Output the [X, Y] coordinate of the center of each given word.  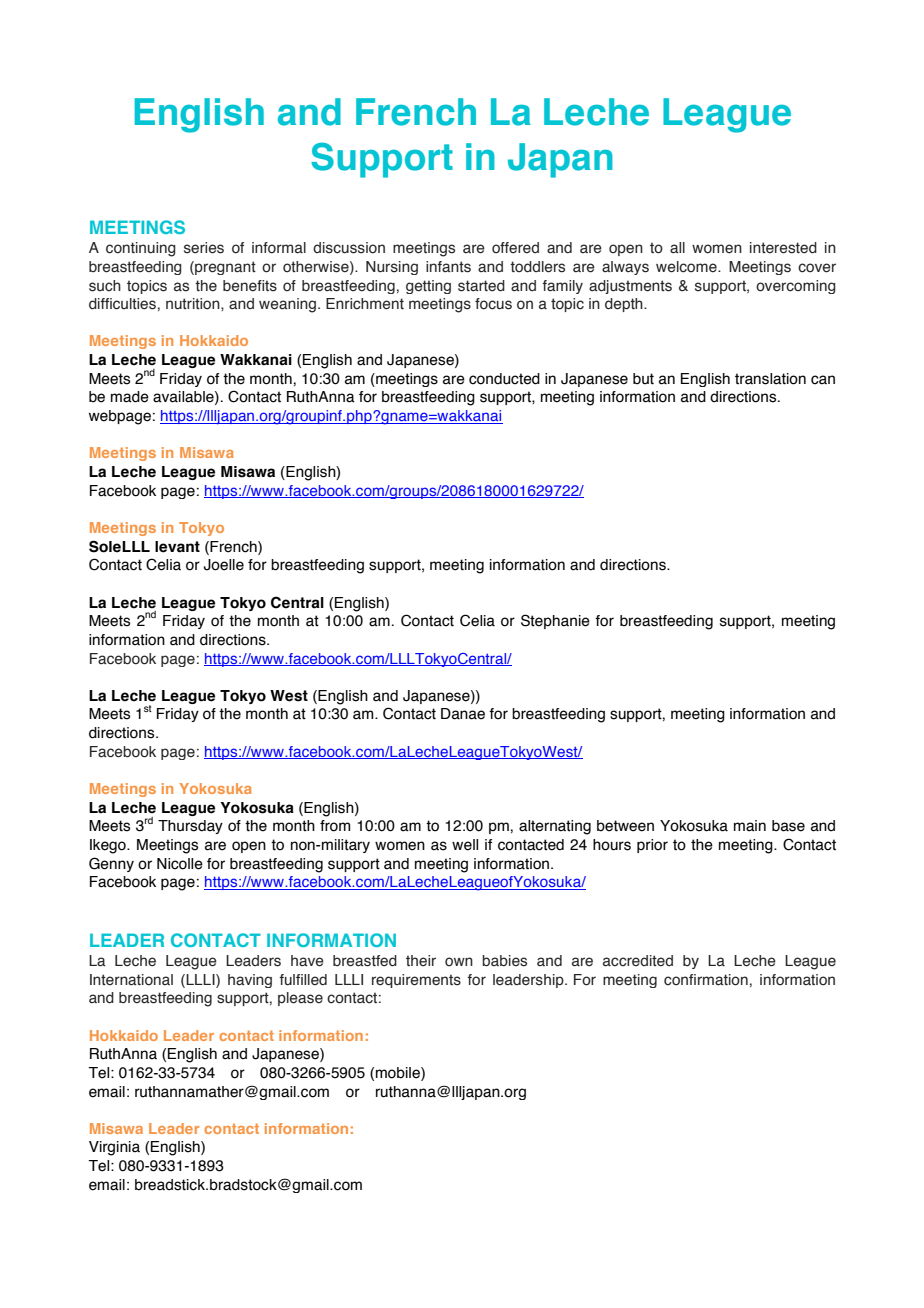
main [750, 826]
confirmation [706, 980]
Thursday [190, 827]
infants [448, 267]
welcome [687, 267]
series [204, 248]
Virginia [114, 1148]
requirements [416, 981]
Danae [463, 714]
